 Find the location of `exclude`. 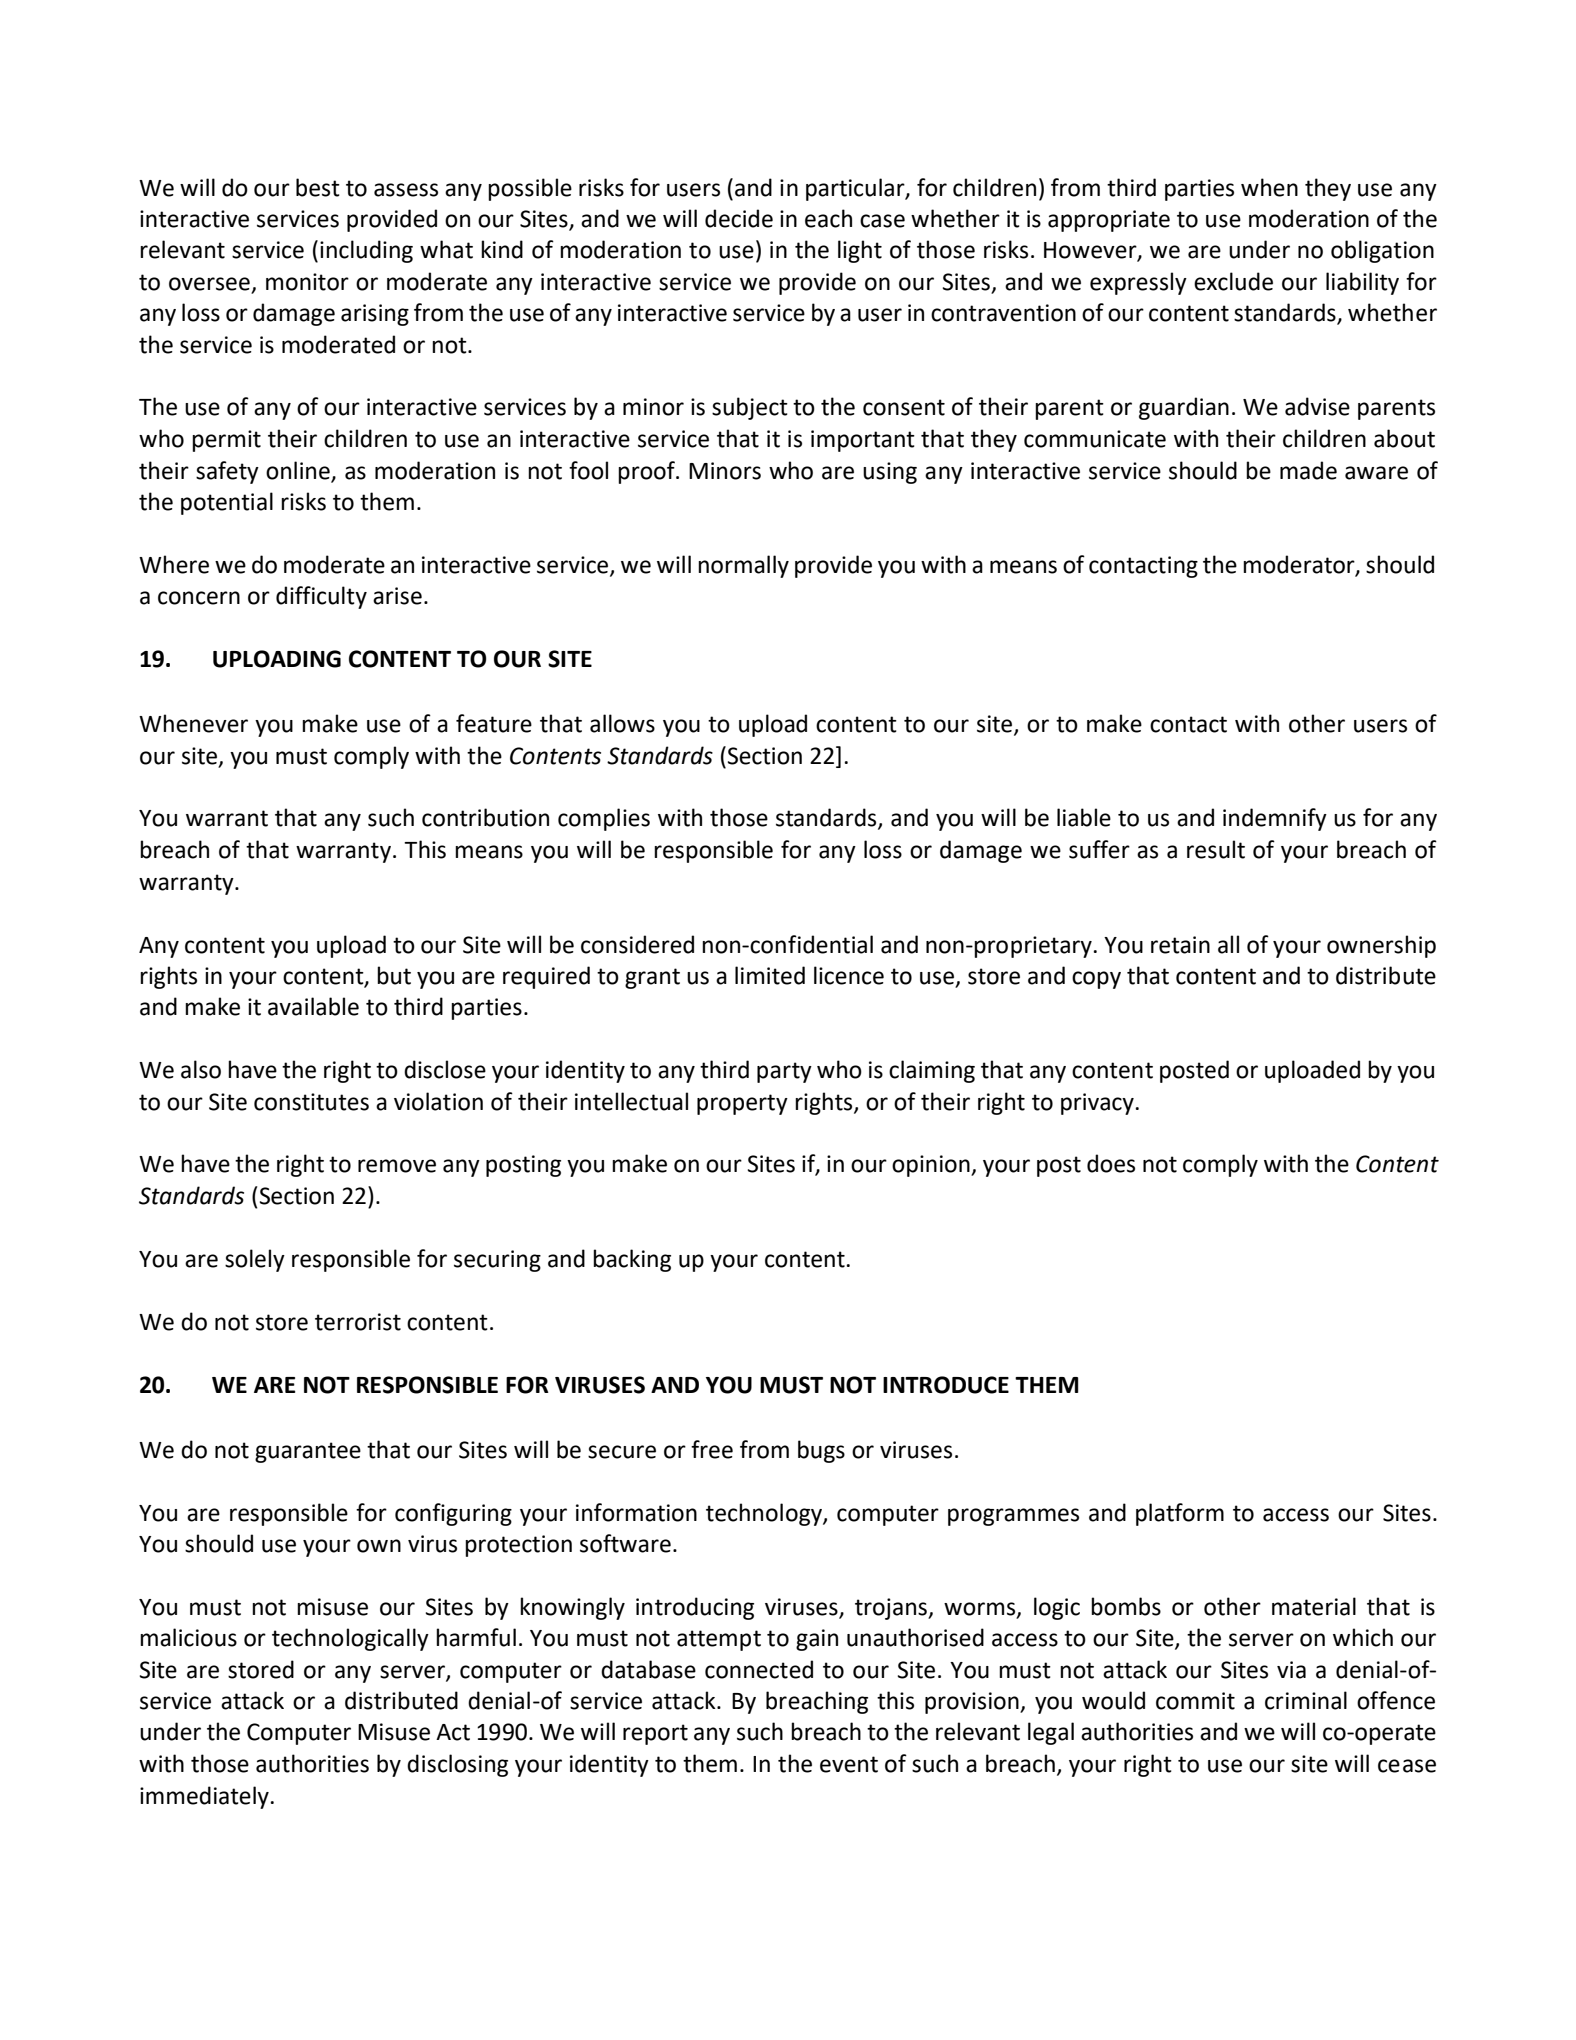

exclude is located at coordinates (1233, 281).
